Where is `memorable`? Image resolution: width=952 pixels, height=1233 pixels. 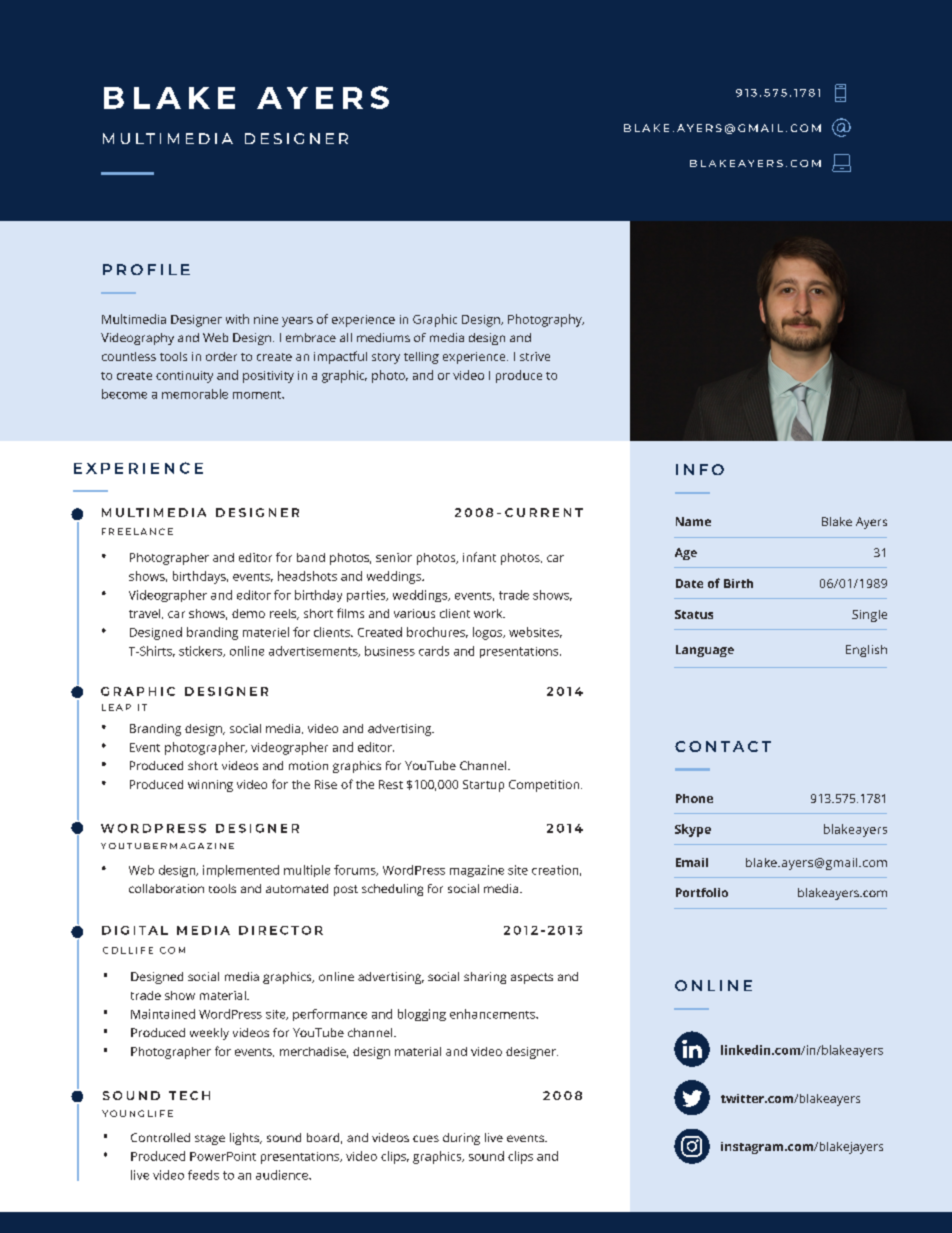 memorable is located at coordinates (195, 394).
